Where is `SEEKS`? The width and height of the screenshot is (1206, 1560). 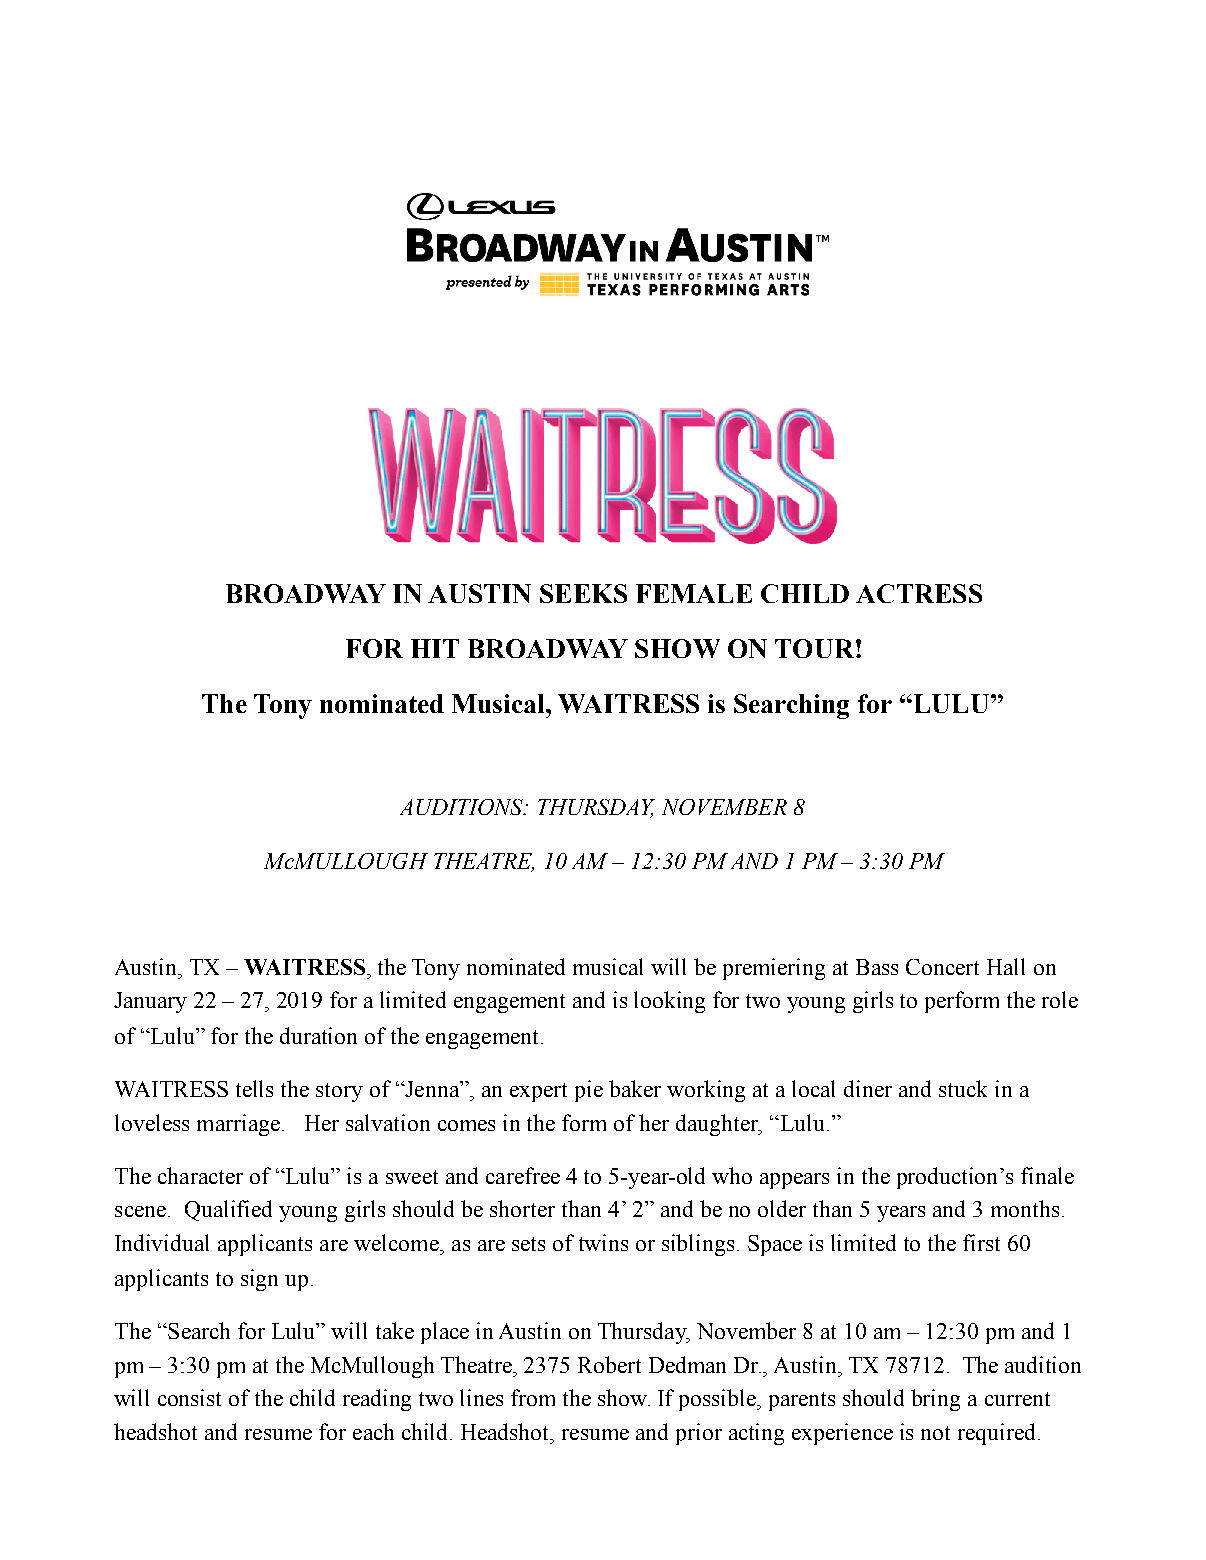
SEEKS is located at coordinates (583, 593).
